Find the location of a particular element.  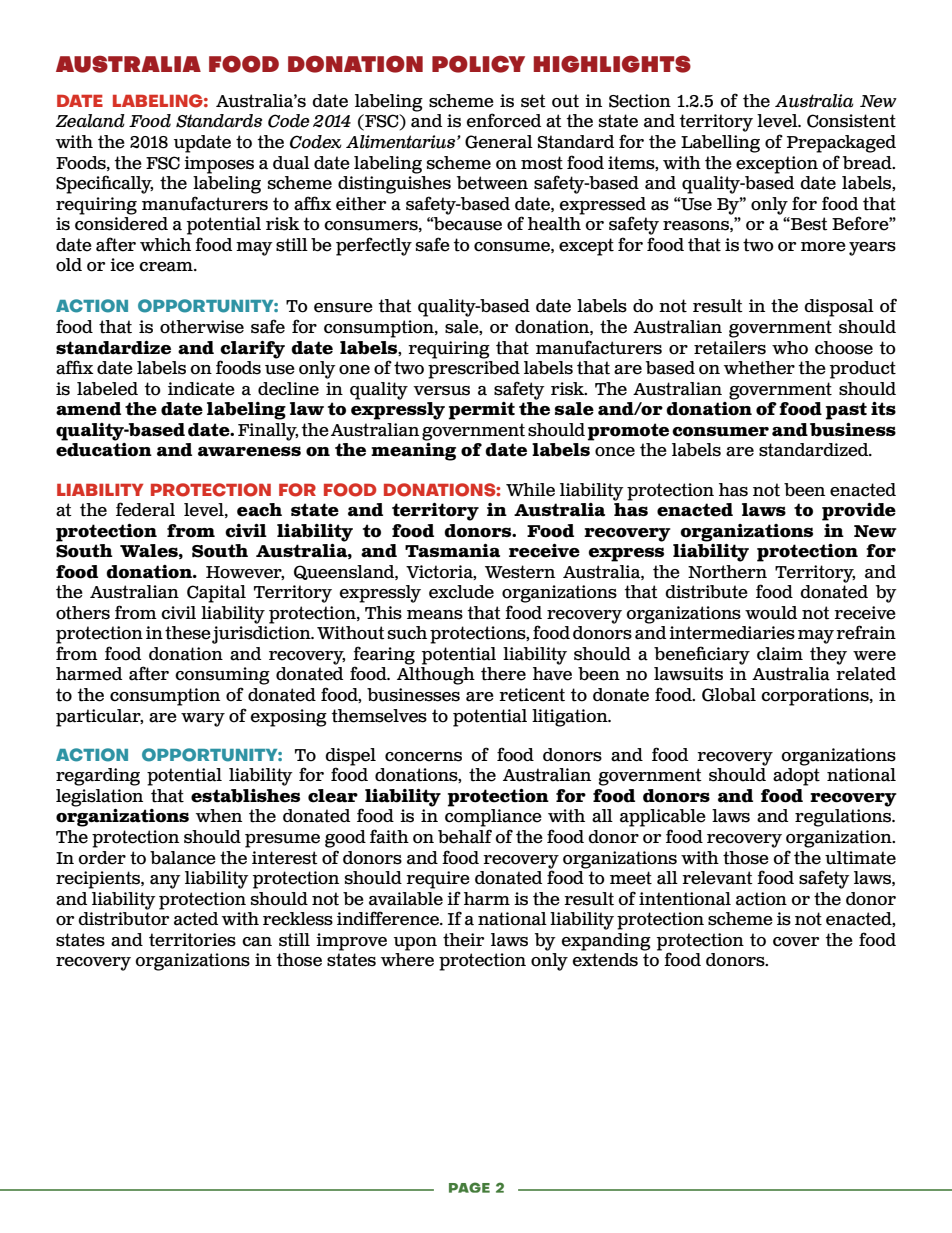

permit is located at coordinates (482, 411).
